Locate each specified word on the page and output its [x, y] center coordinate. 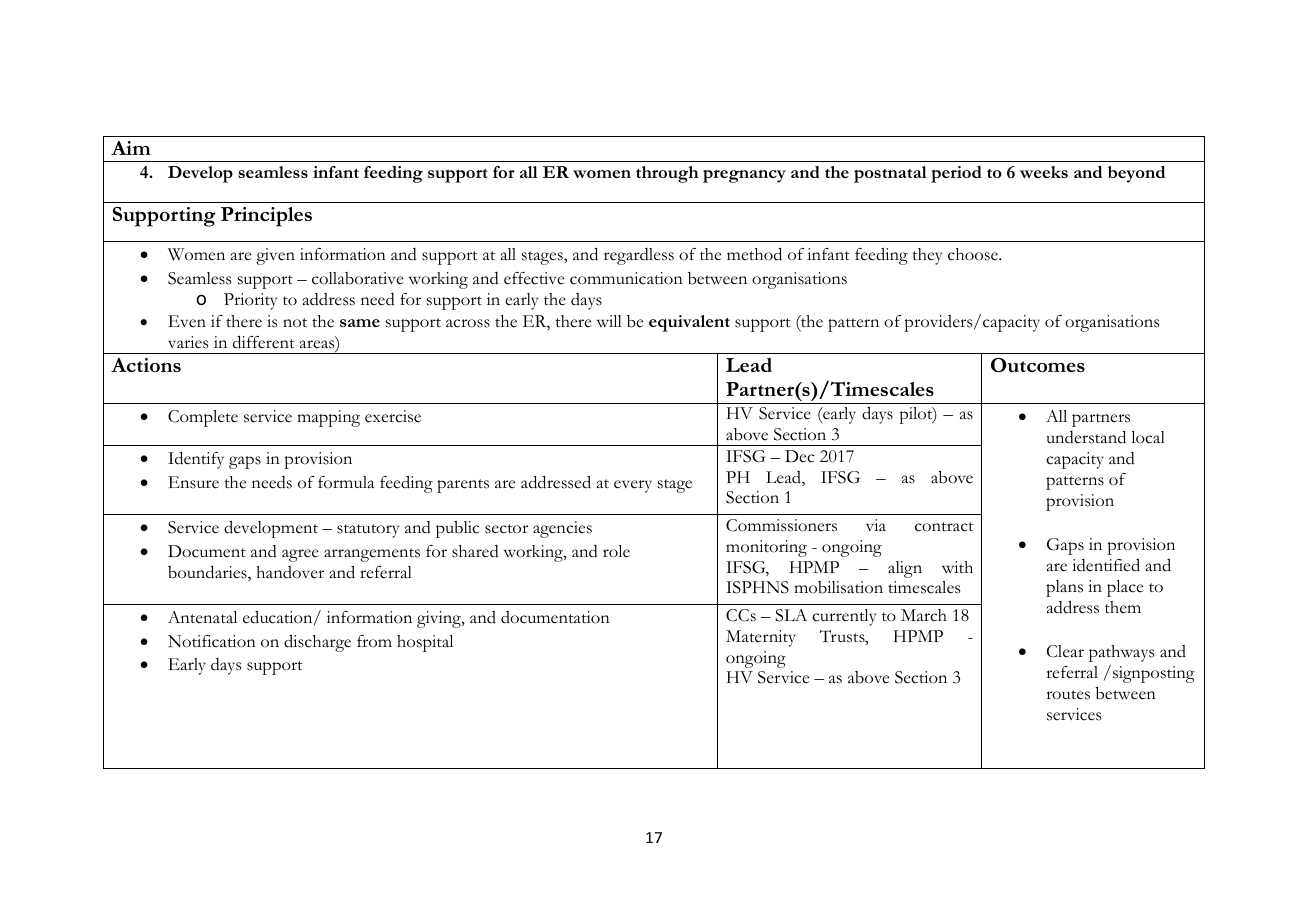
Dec [799, 456]
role [616, 551]
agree [300, 555]
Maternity [761, 638]
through [667, 174]
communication [626, 278]
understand [1086, 437]
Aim [131, 148]
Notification [212, 641]
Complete [203, 418]
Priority [250, 301]
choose [974, 254]
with [957, 567]
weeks [1044, 172]
